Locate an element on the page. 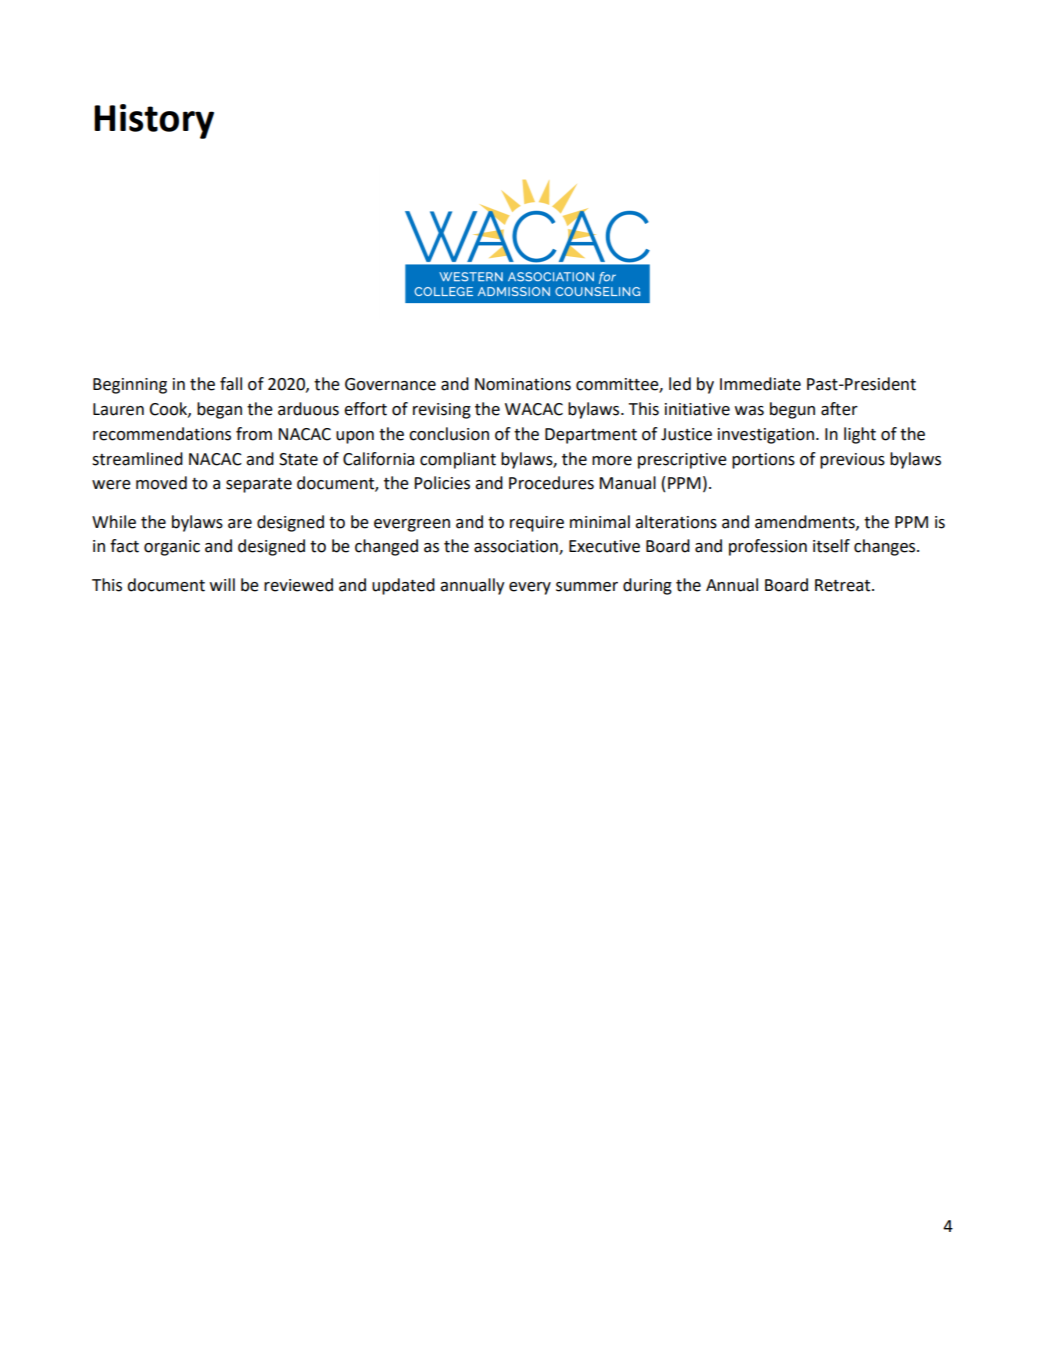  Beginning is located at coordinates (130, 386).
